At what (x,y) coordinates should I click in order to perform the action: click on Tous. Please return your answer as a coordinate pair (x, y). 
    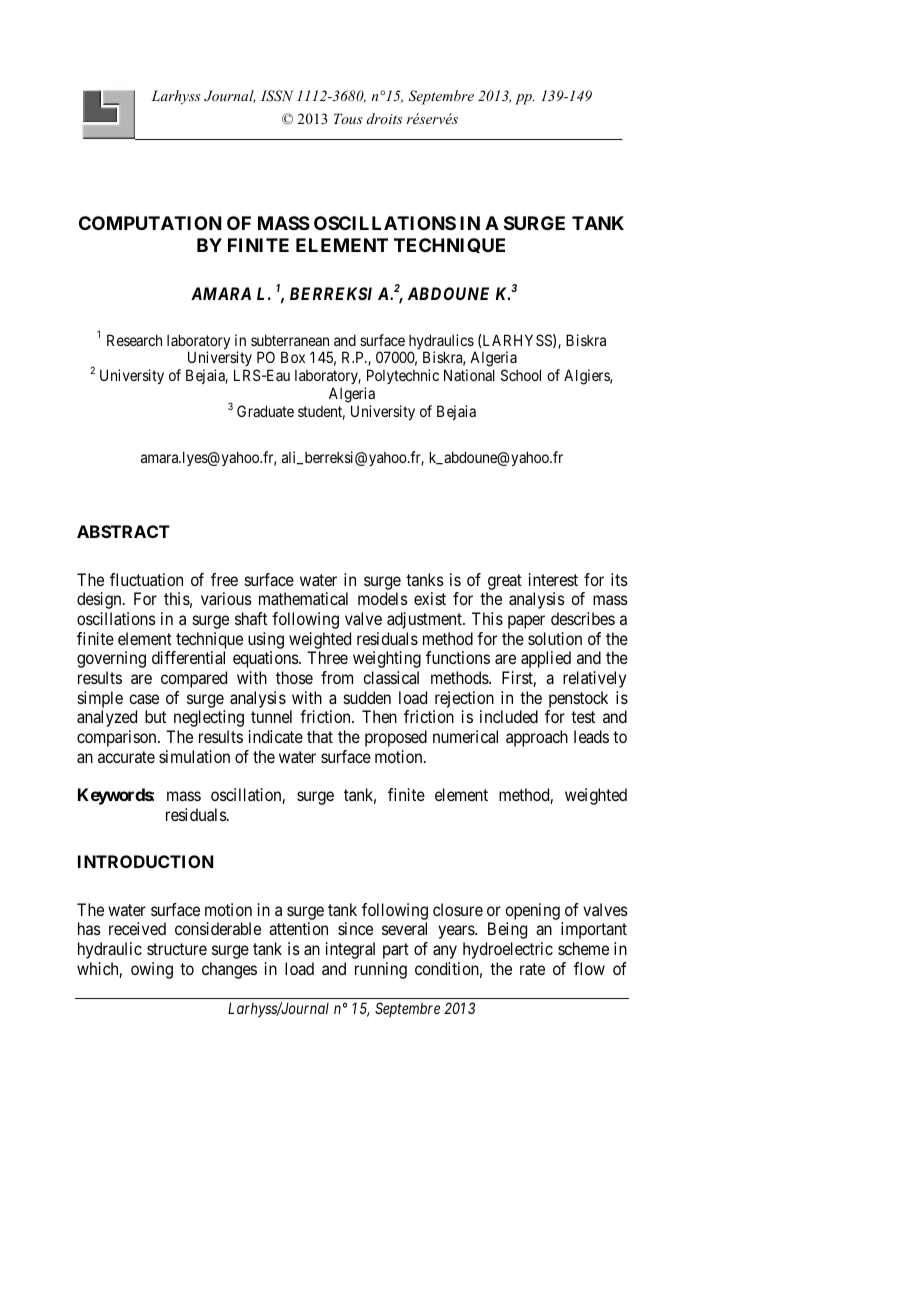
    Looking at the image, I should click on (348, 118).
